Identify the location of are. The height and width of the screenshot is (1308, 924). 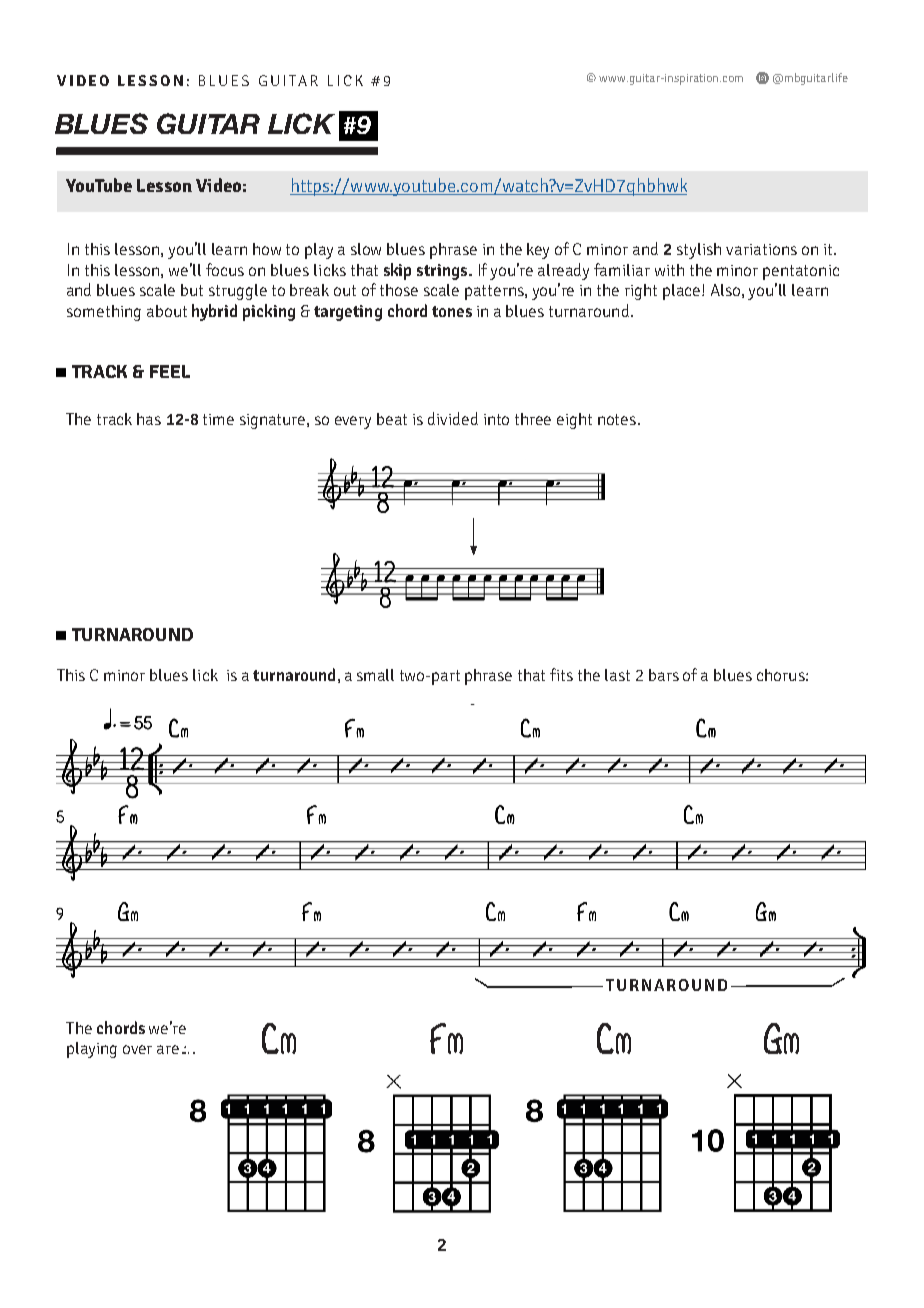
(168, 1049).
